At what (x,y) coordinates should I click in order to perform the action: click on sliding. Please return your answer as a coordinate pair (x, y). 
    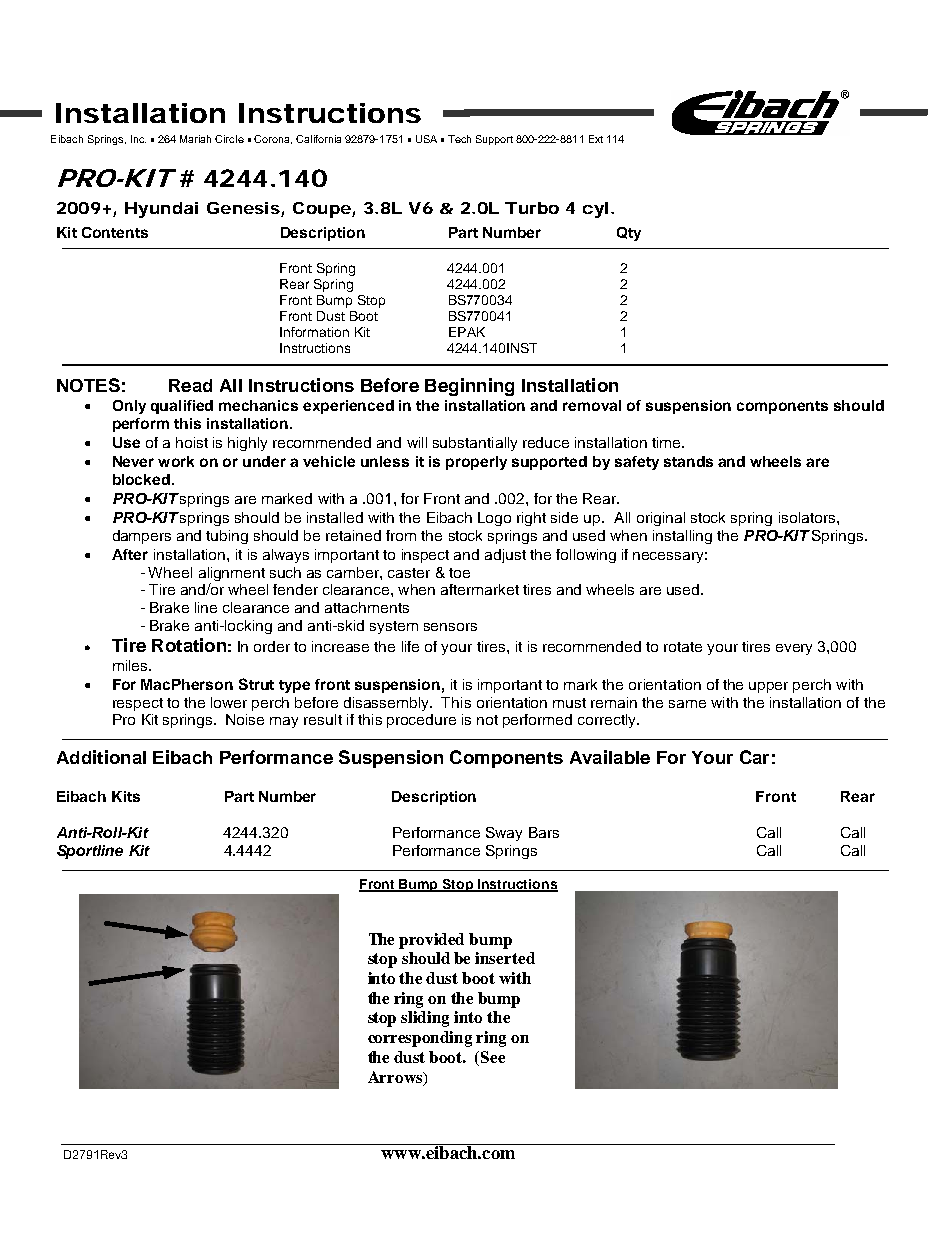
    Looking at the image, I should click on (425, 1019).
